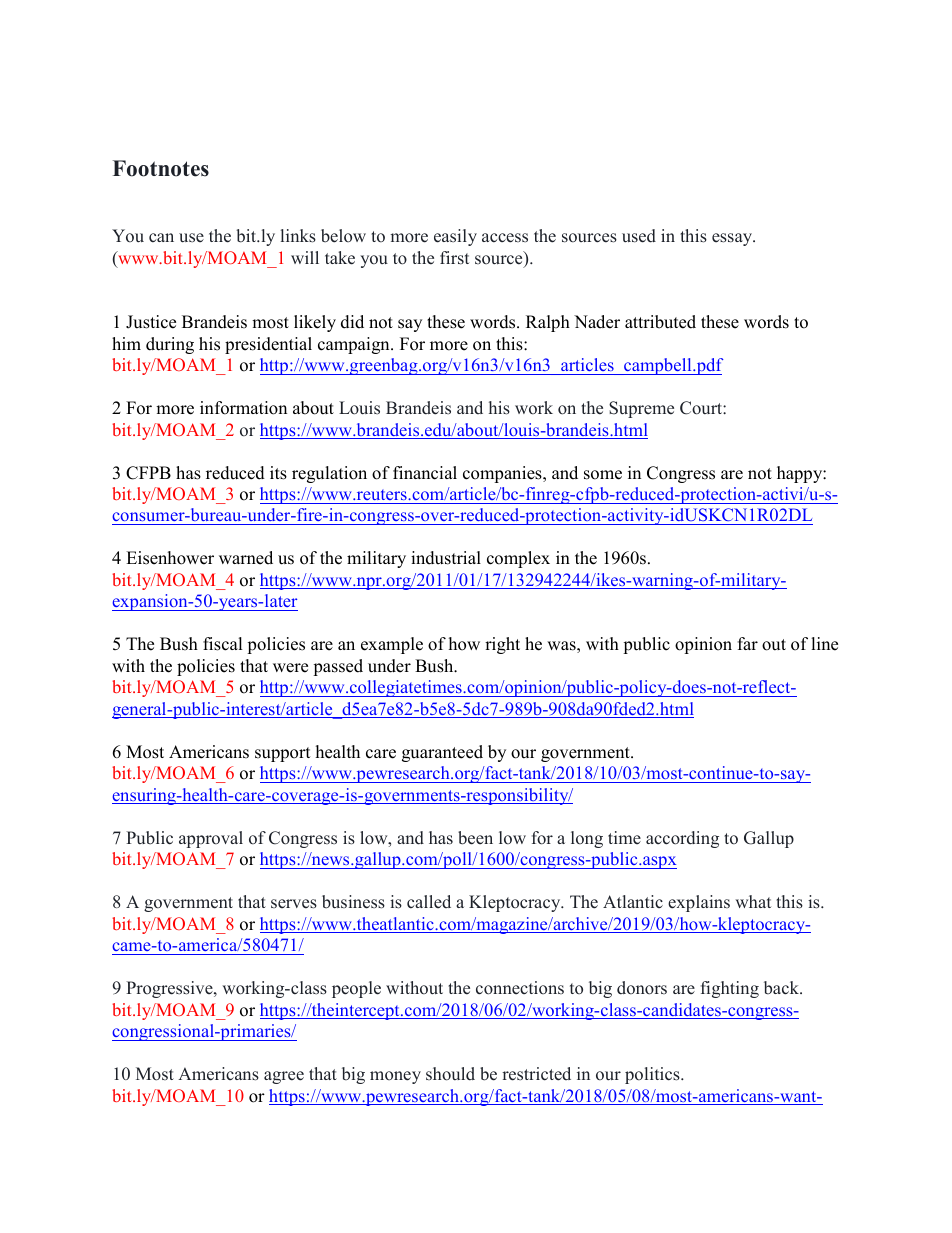 This screenshot has height=1233, width=952. What do you see at coordinates (603, 475) in the screenshot?
I see `some` at bounding box center [603, 475].
